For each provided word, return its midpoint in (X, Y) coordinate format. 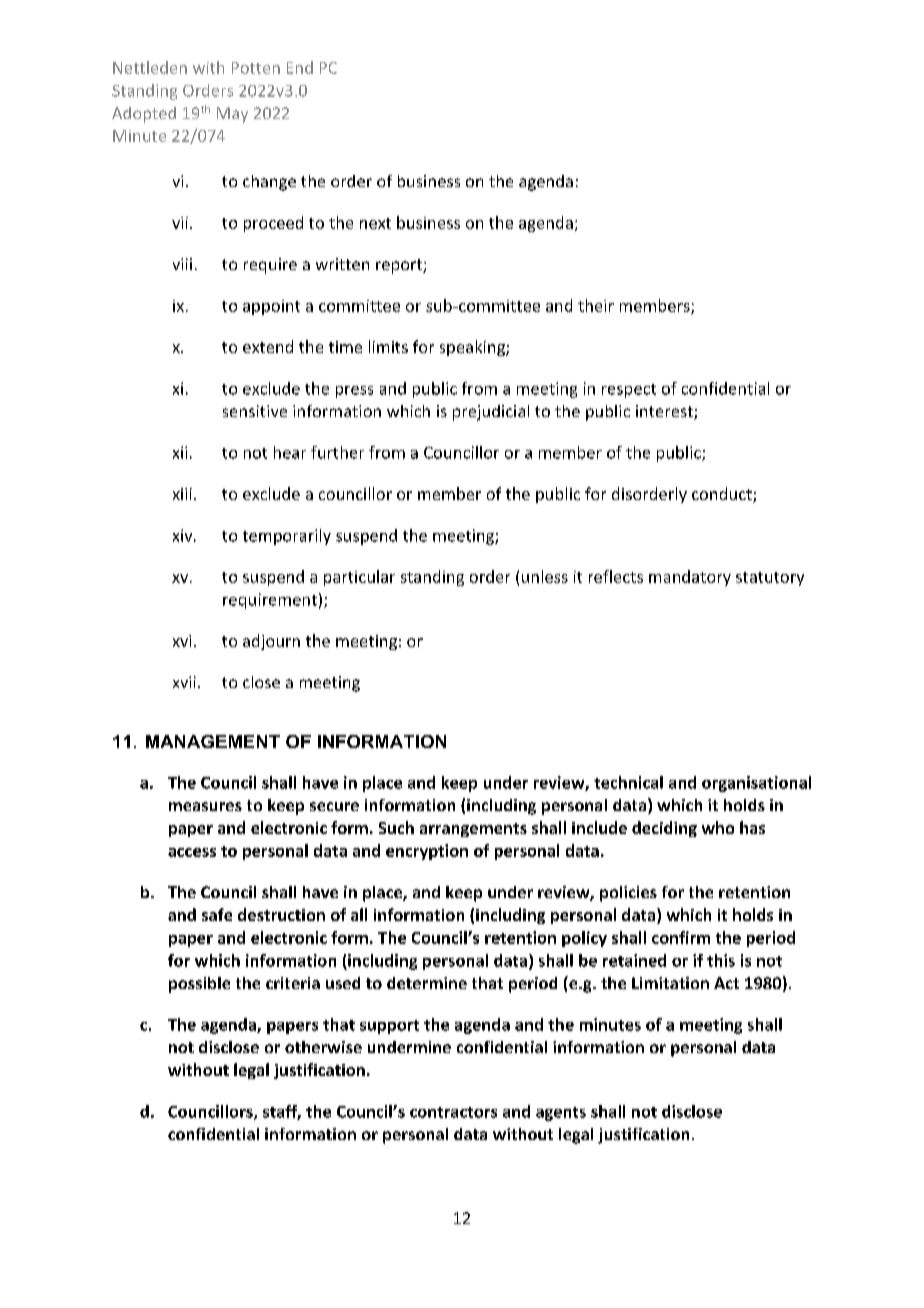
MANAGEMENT (213, 741)
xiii (182, 494)
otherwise (323, 1047)
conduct (723, 495)
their (596, 305)
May (232, 115)
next (375, 223)
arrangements (473, 830)
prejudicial (491, 413)
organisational (756, 784)
